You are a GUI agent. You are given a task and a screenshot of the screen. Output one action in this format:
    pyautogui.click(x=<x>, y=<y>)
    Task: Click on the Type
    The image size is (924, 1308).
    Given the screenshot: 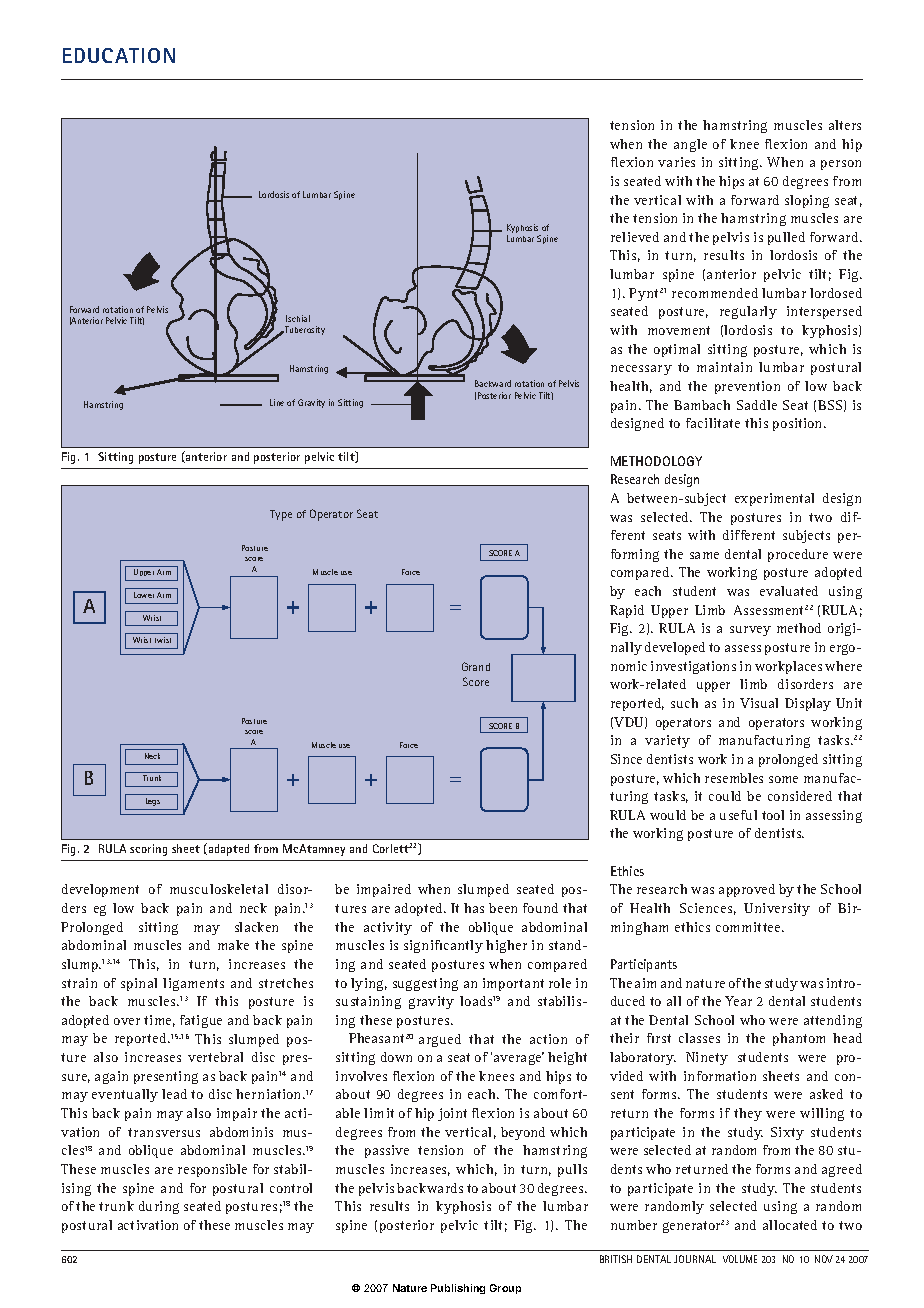 What is the action you would take?
    pyautogui.click(x=281, y=515)
